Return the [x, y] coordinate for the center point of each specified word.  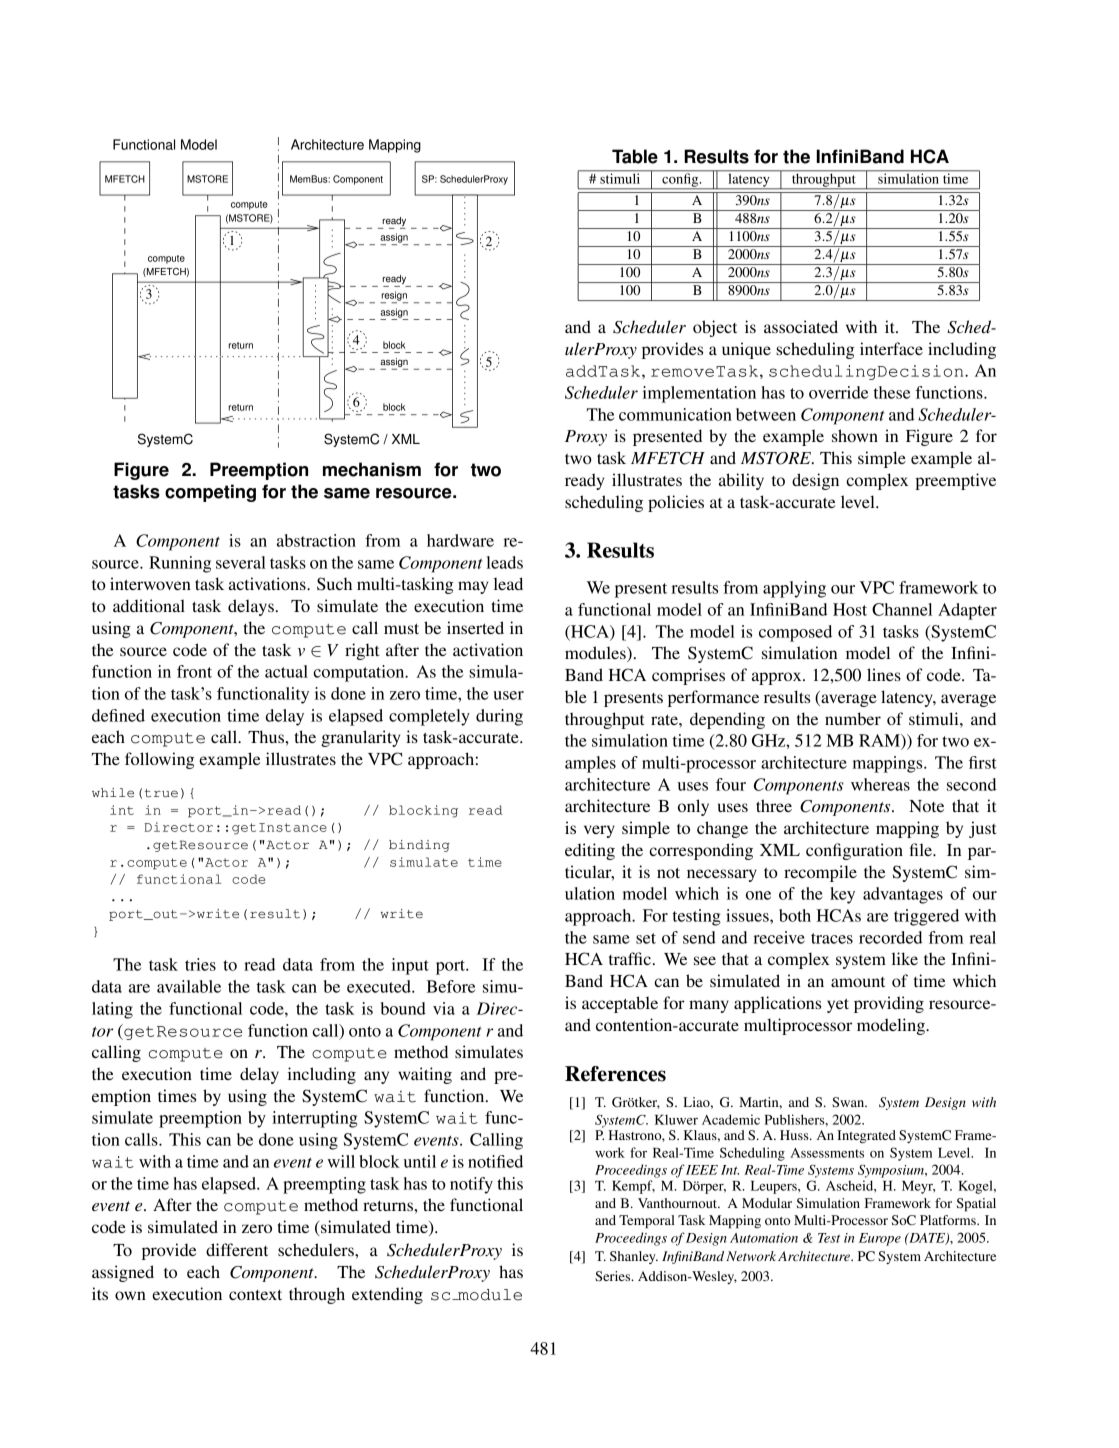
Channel [902, 609]
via [444, 1008]
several [241, 562]
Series [614, 1276]
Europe [880, 1239]
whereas [880, 784]
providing [889, 1004]
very [599, 831]
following [159, 760]
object [715, 328]
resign [394, 297]
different [237, 1249]
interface [891, 348]
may [473, 587]
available [189, 986]
